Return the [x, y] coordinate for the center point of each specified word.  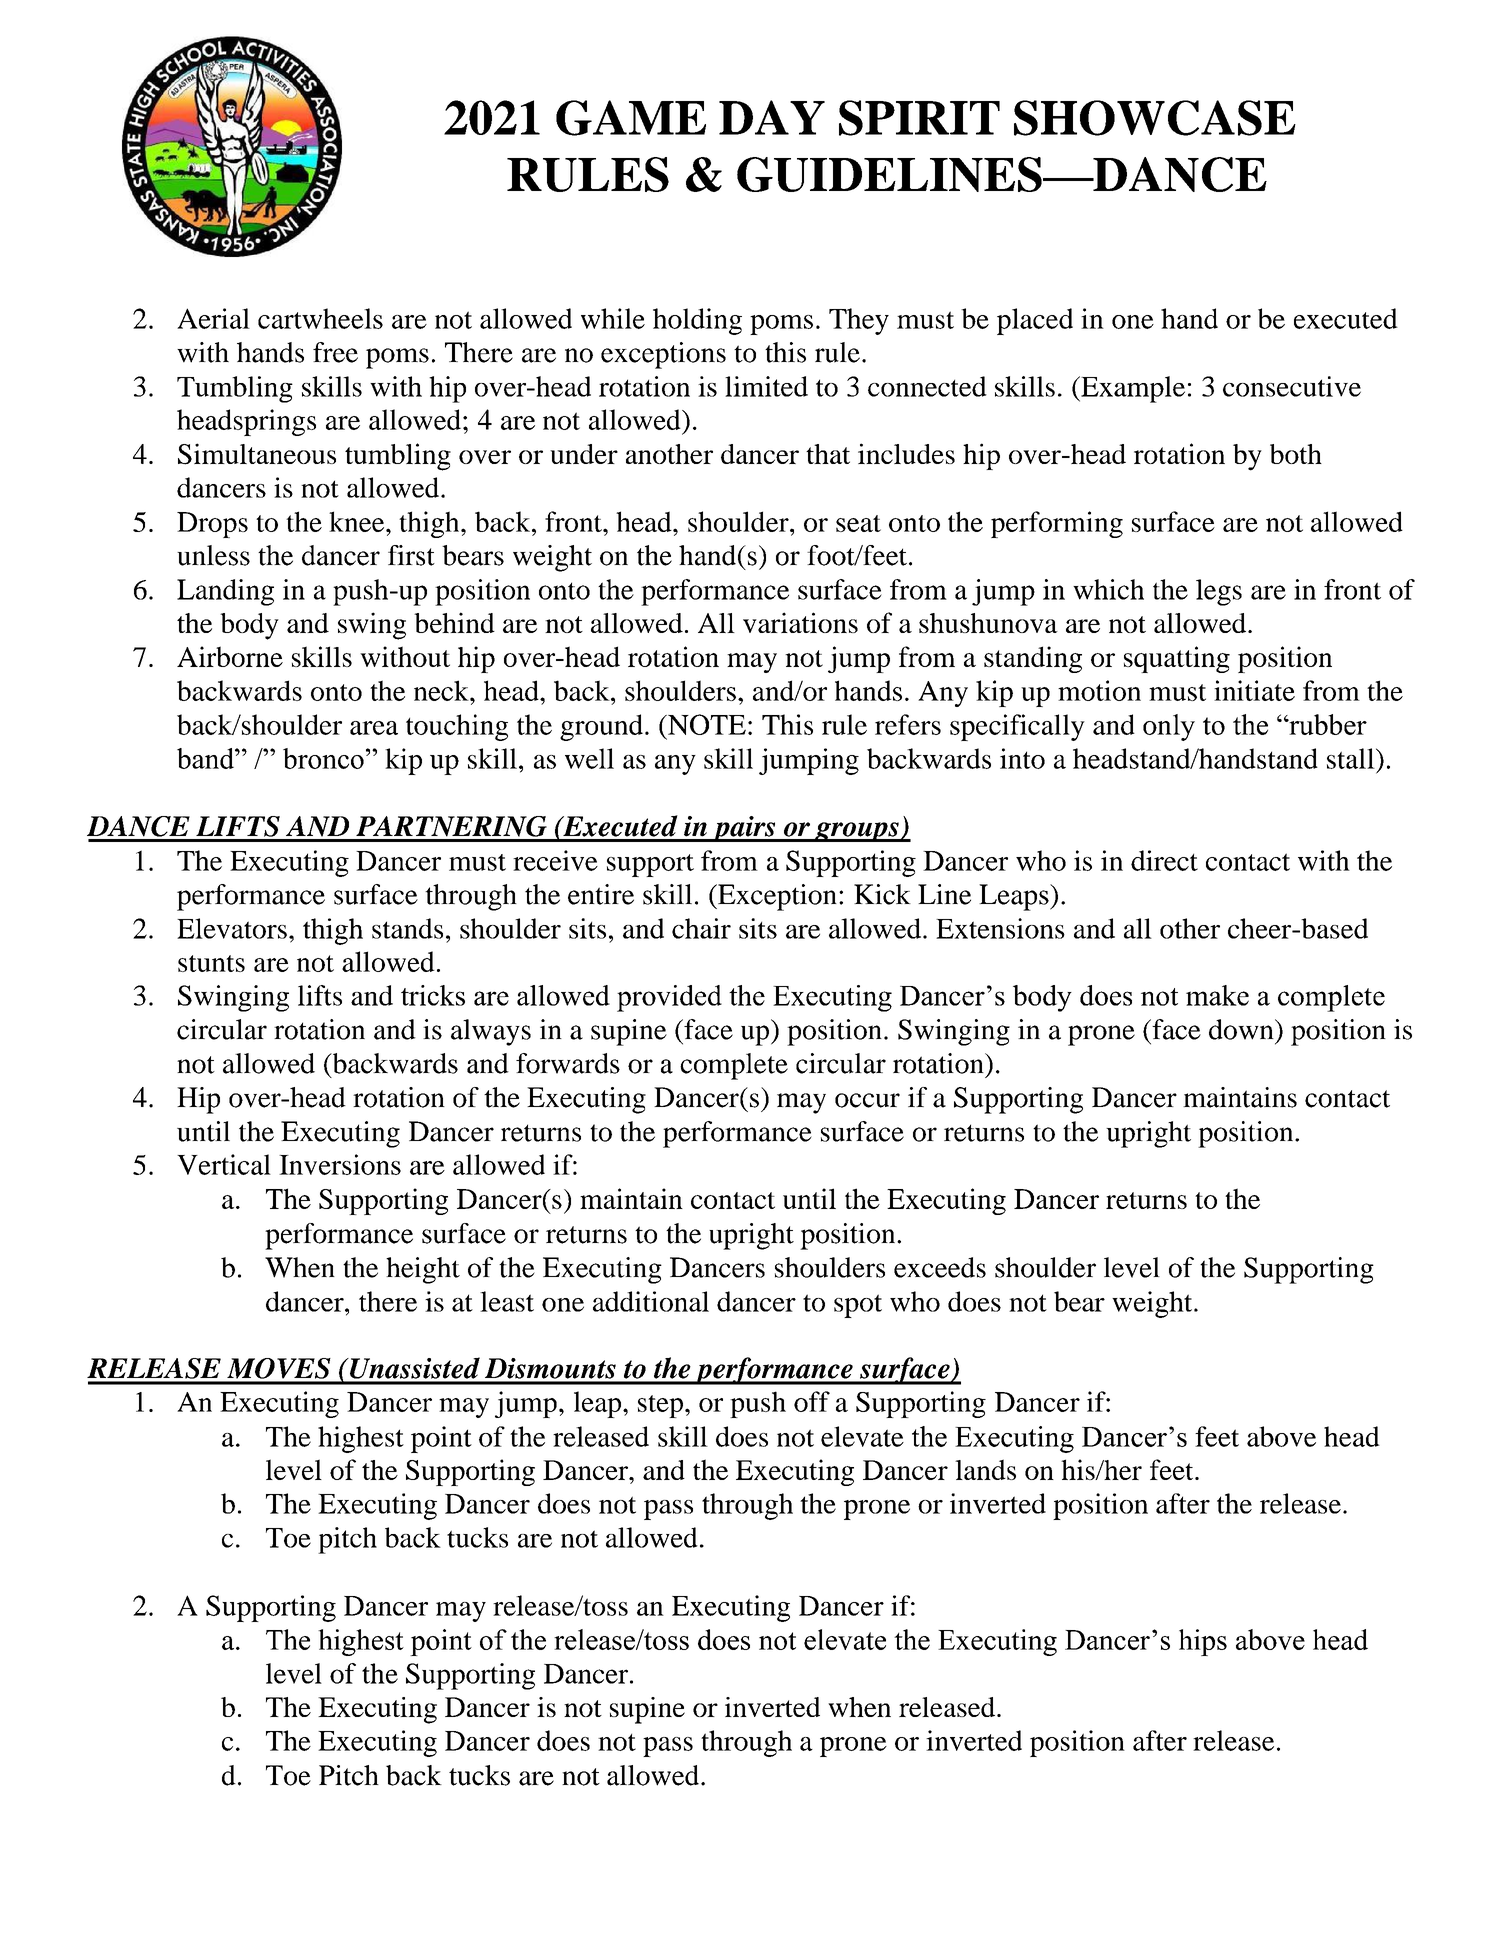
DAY [772, 117]
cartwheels [320, 318]
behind [454, 622]
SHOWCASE [1155, 118]
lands [985, 1469]
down [1242, 1029]
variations [800, 622]
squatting [1177, 659]
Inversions [340, 1164]
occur [867, 1100]
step [660, 1406]
